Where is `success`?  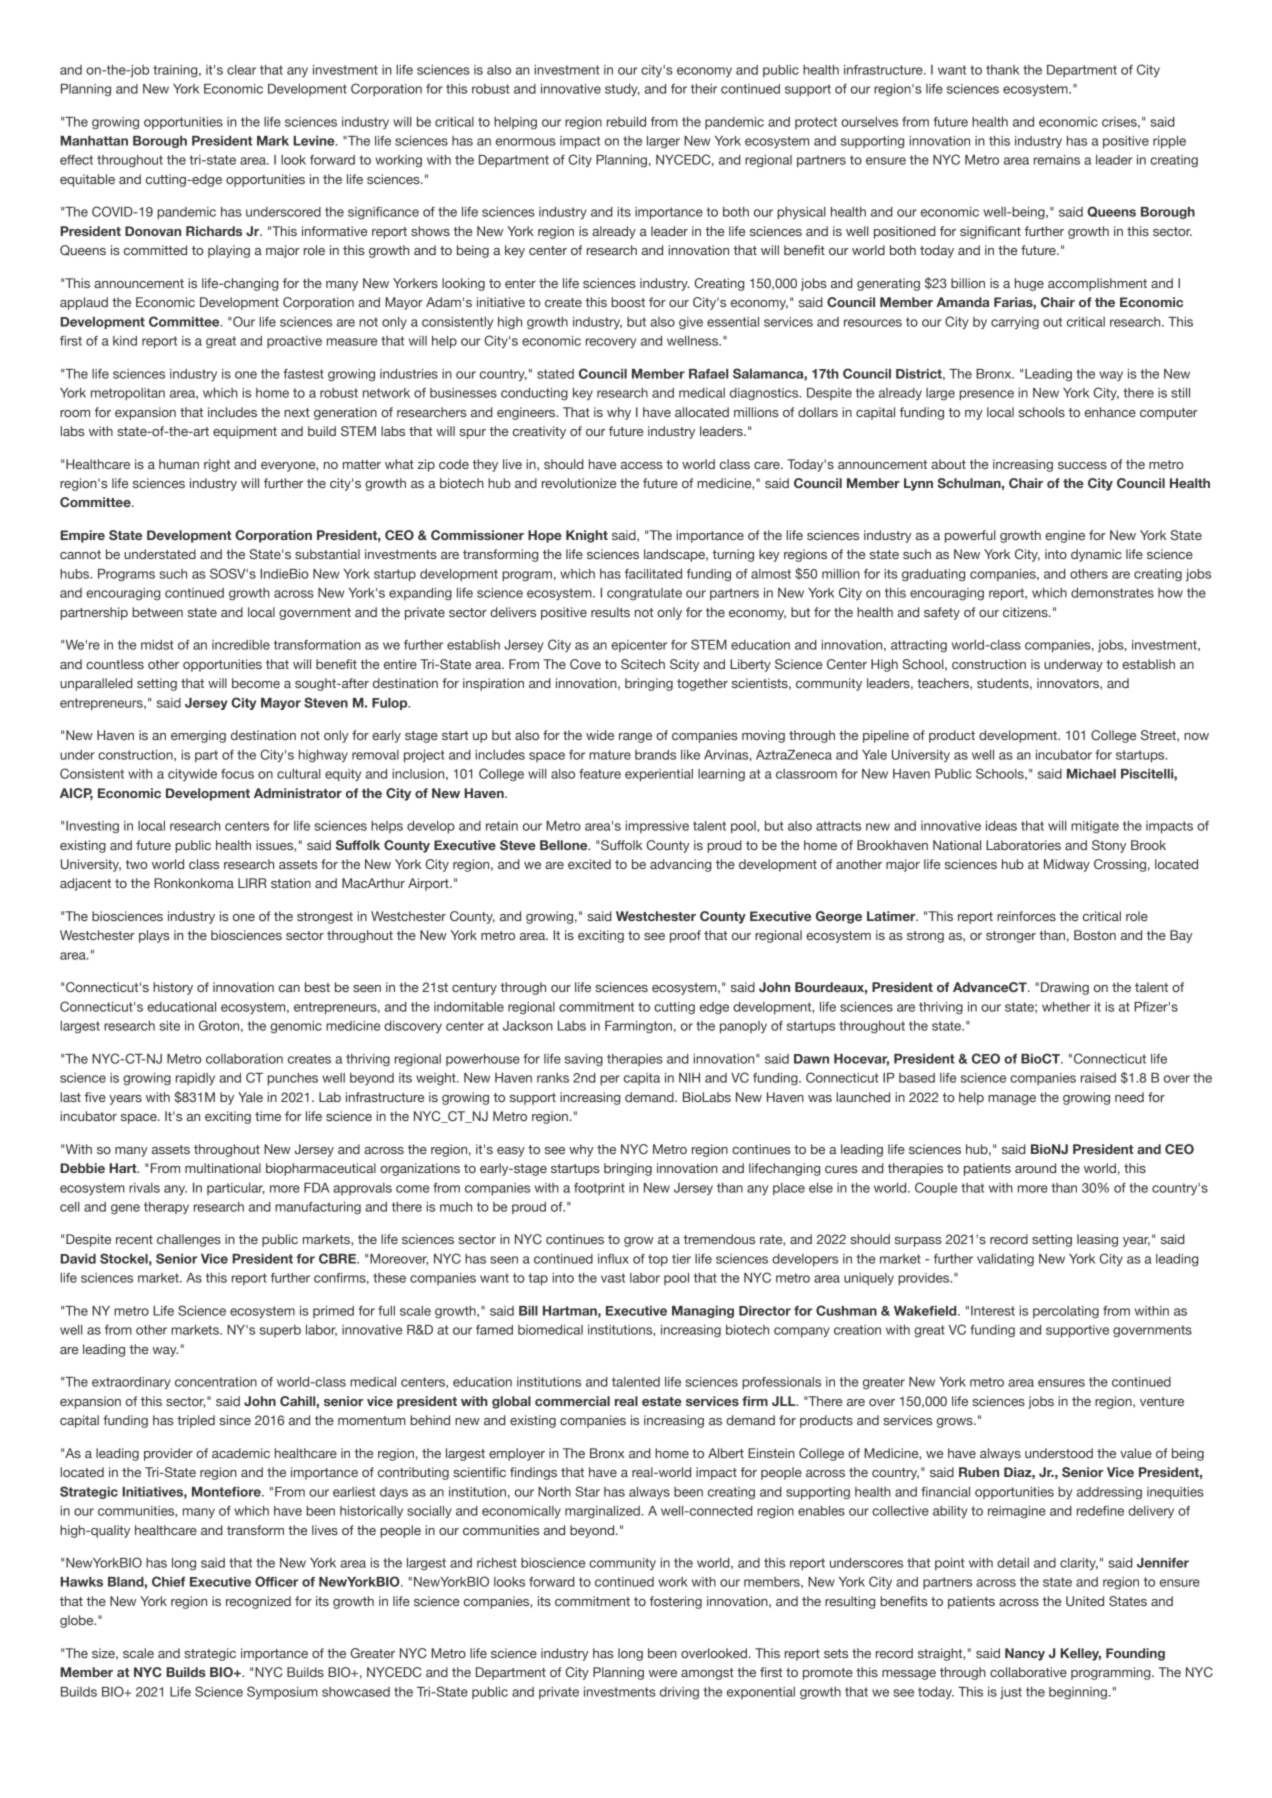 success is located at coordinates (1082, 465).
